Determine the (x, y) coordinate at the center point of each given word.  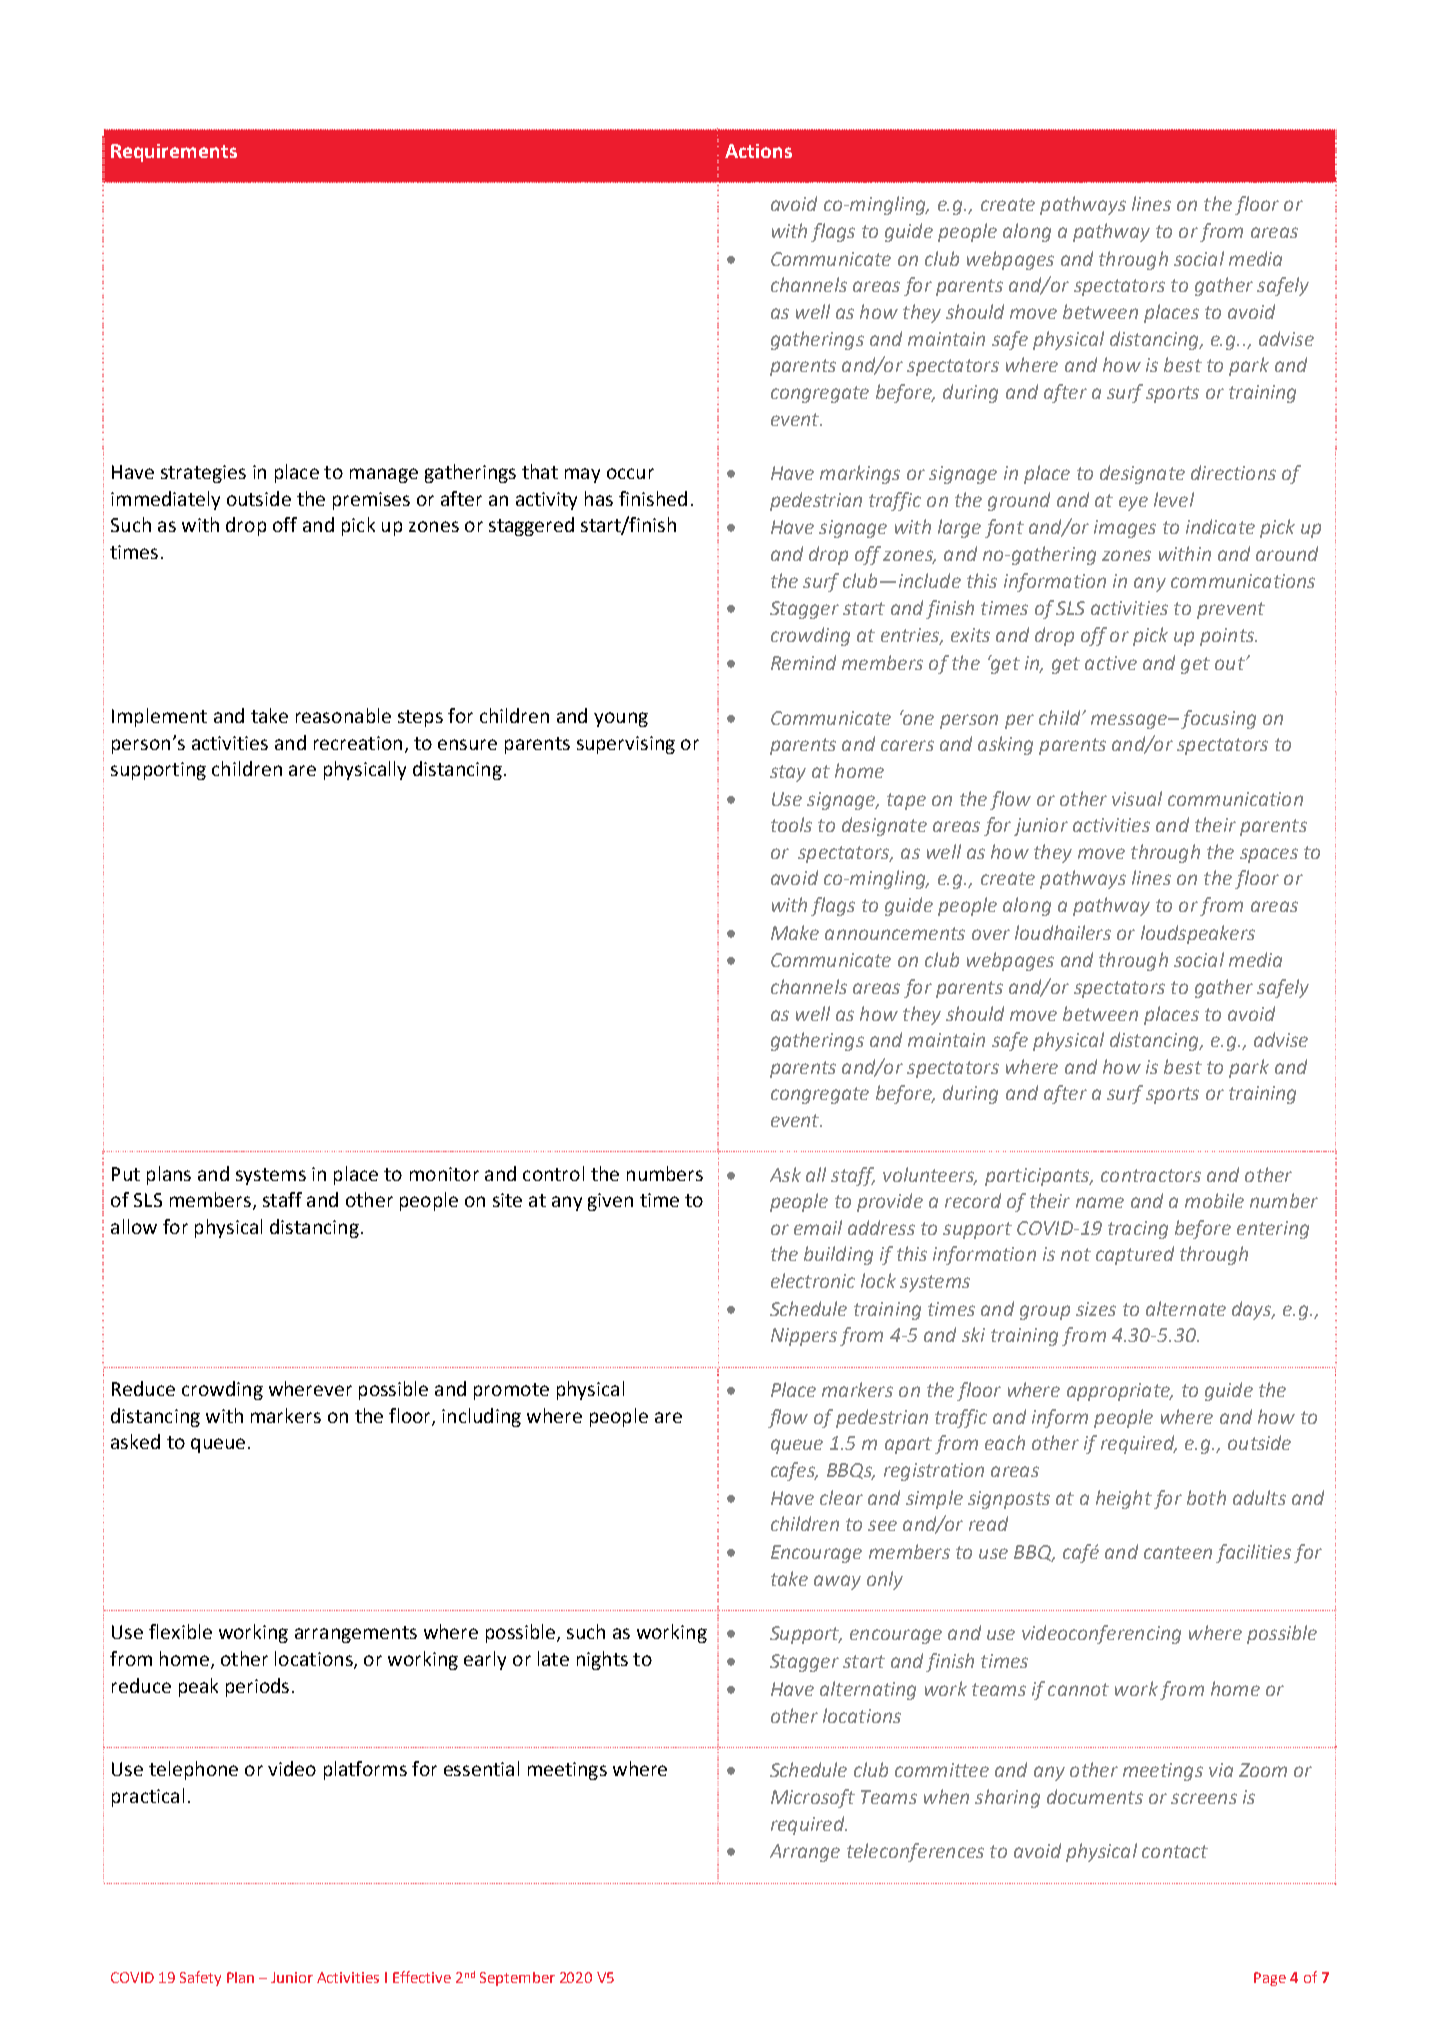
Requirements (174, 153)
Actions (758, 151)
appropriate (1119, 1392)
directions (1233, 472)
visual (1137, 798)
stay (788, 773)
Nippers (804, 1337)
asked (135, 1441)
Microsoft (813, 1798)
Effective (422, 1977)
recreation (358, 743)
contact (1175, 1851)
